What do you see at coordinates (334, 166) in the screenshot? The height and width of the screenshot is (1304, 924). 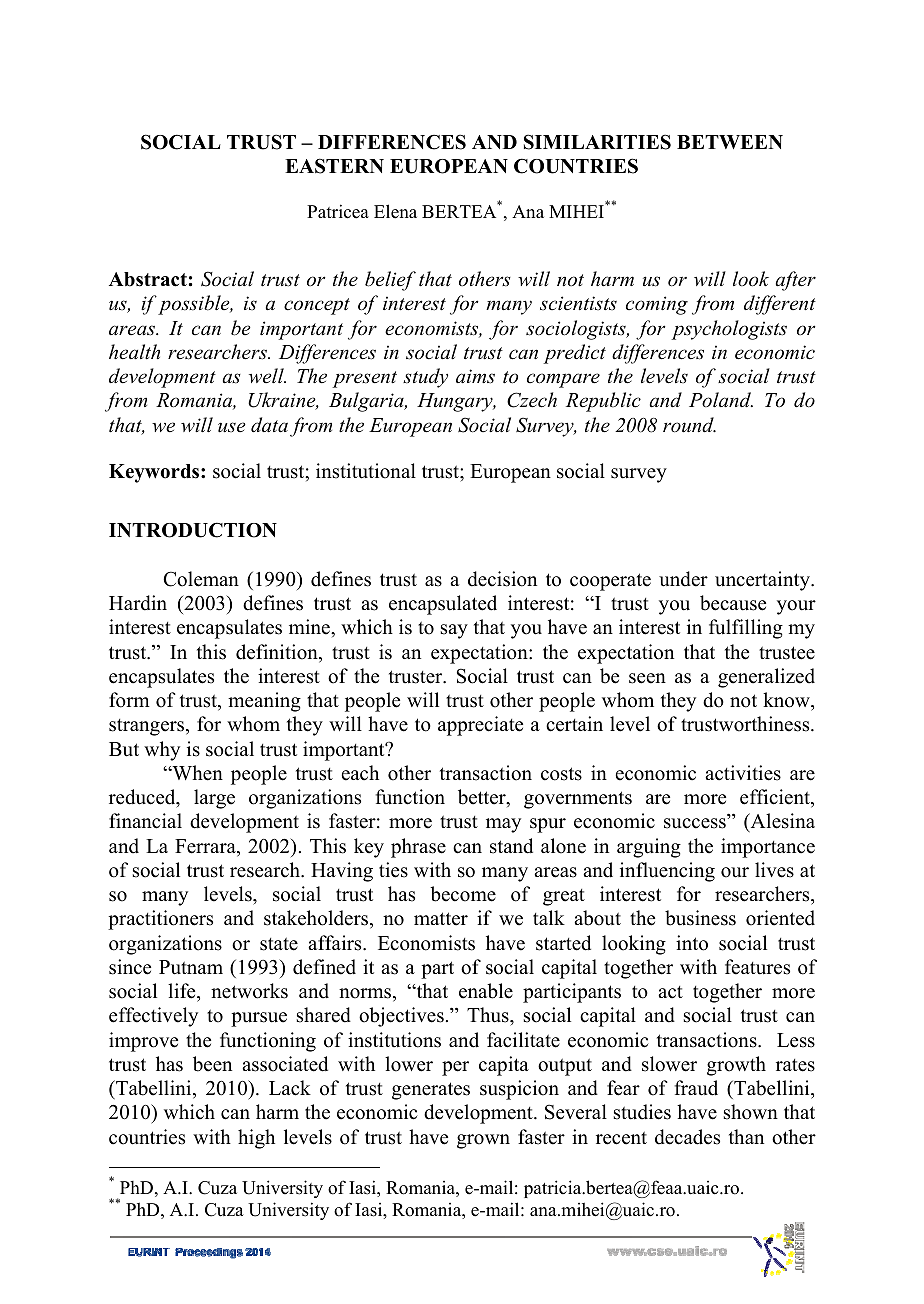 I see `EASTERN` at bounding box center [334, 166].
